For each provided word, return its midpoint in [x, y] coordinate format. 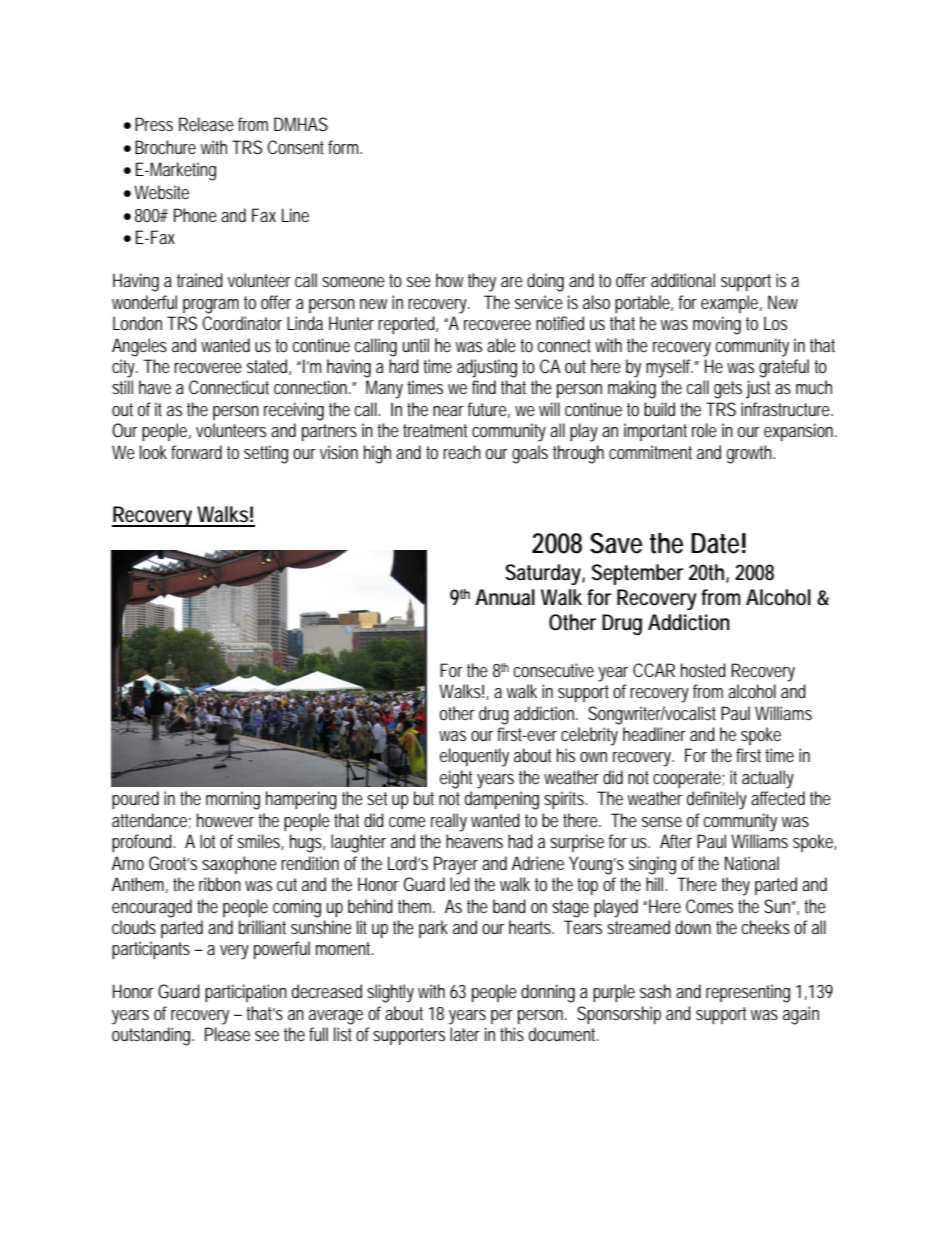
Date [715, 543]
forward [196, 452]
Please [227, 1034]
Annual [505, 597]
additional [683, 280]
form [343, 147]
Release [206, 124]
